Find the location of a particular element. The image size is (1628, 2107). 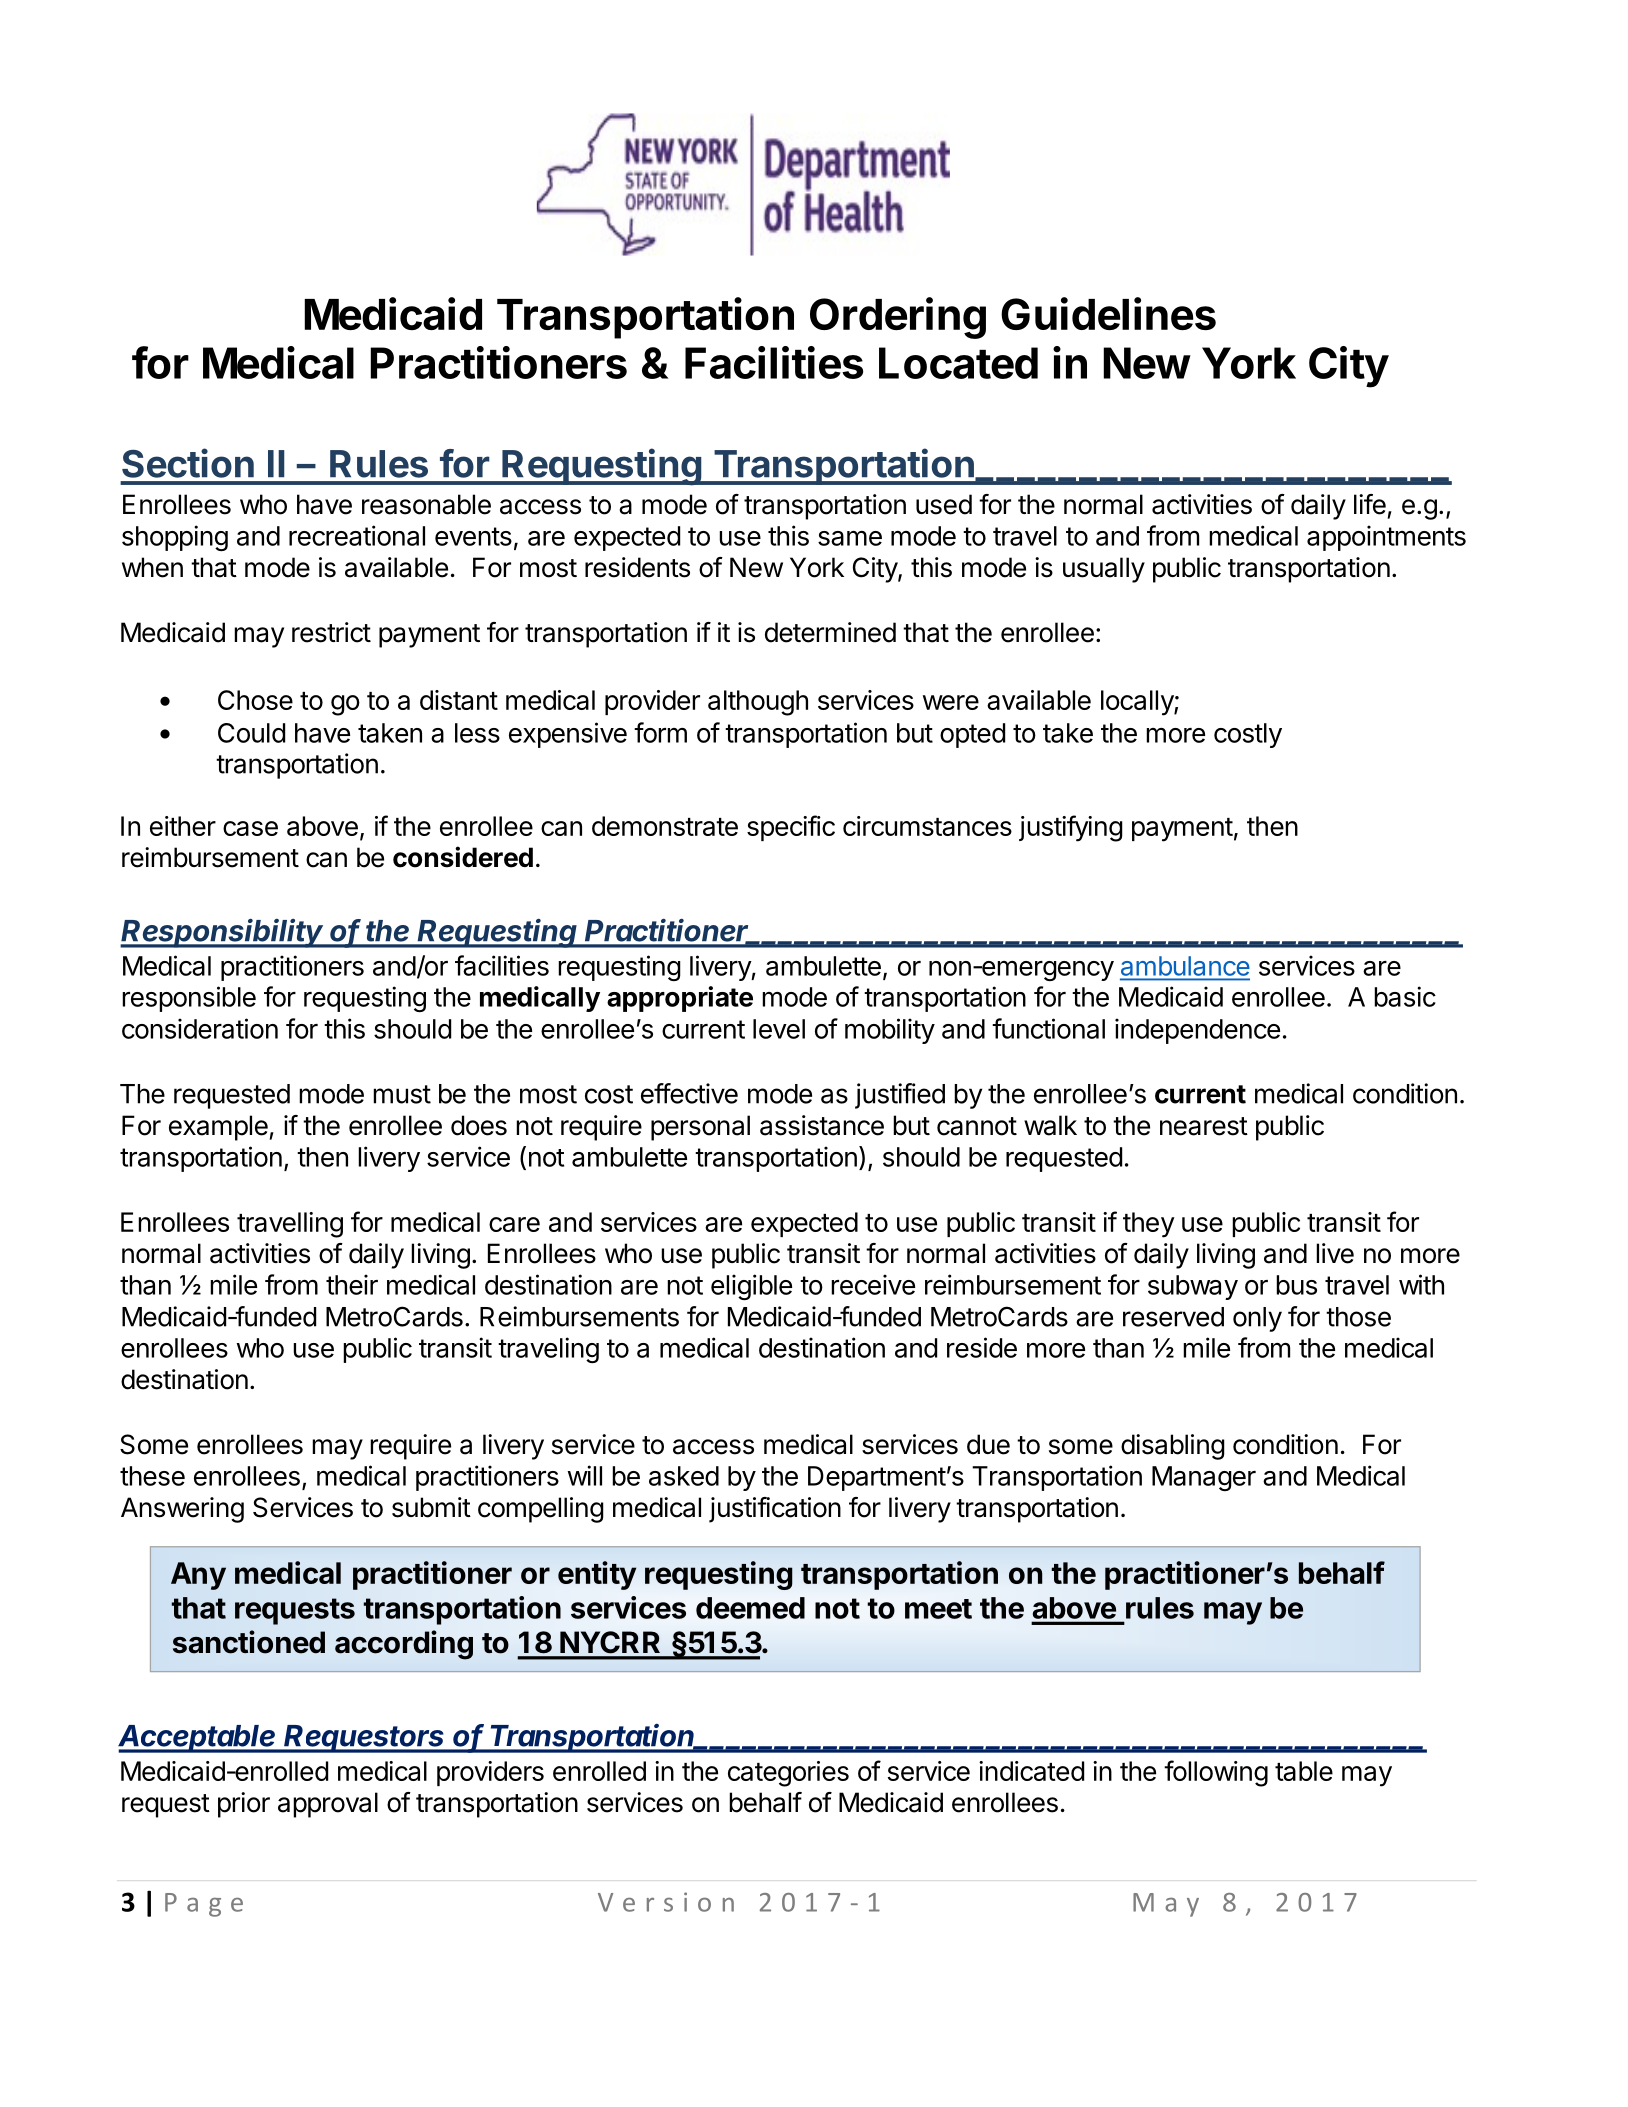

justifying is located at coordinates (1071, 828).
